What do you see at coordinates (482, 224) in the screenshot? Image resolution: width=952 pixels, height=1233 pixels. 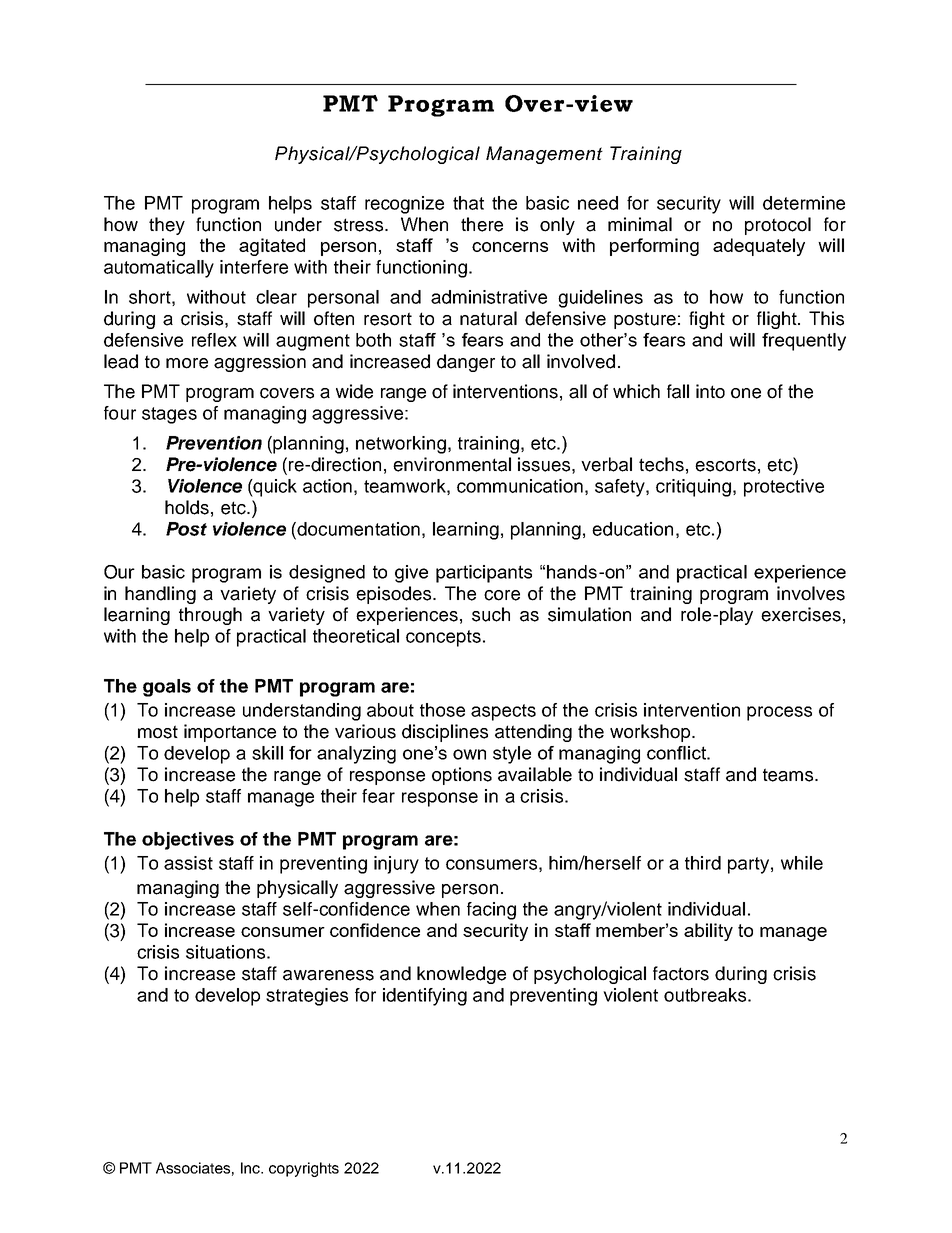 I see `there` at bounding box center [482, 224].
